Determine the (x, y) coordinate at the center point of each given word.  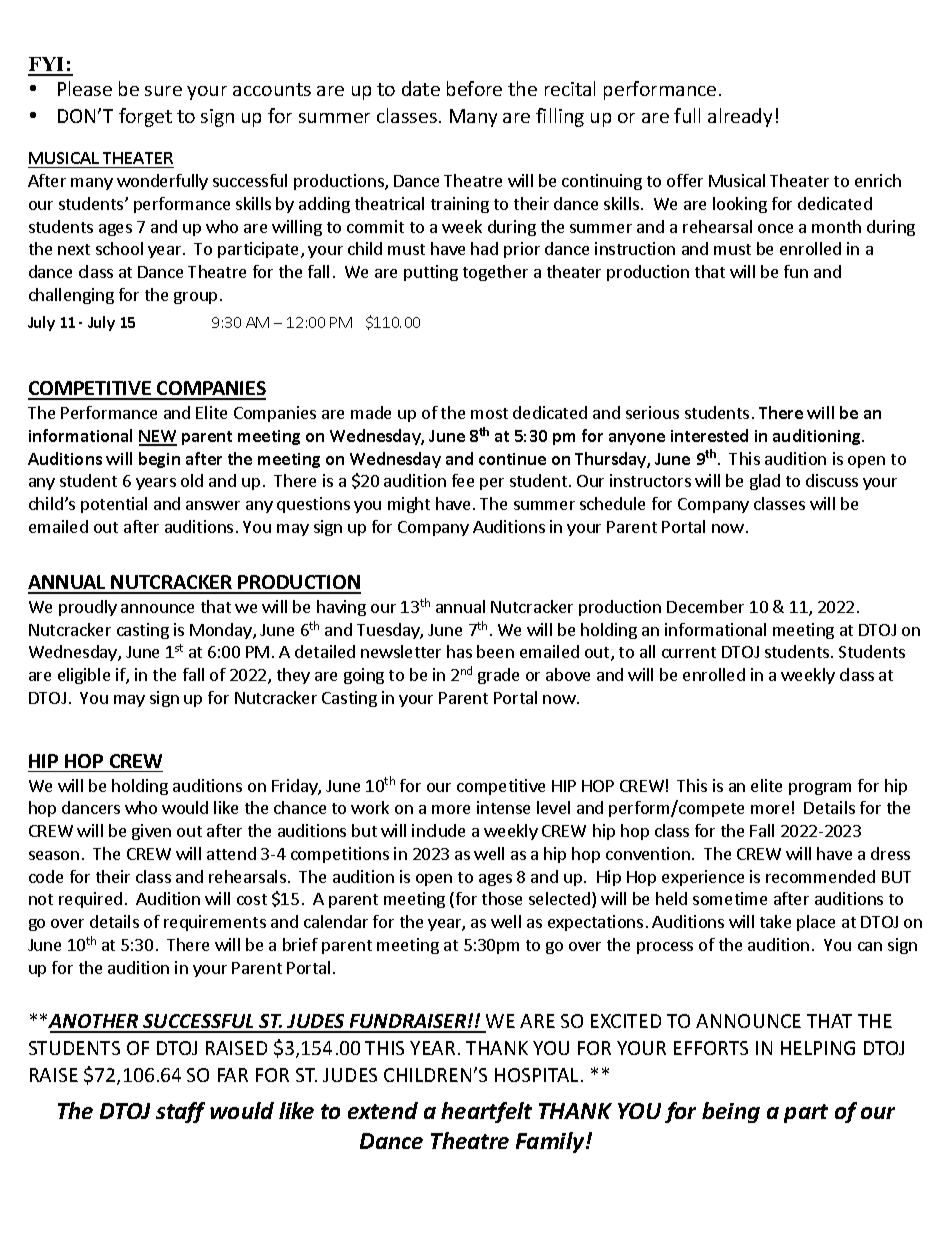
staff (180, 1112)
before (474, 88)
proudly (88, 608)
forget (145, 117)
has (459, 651)
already (740, 117)
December (705, 606)
